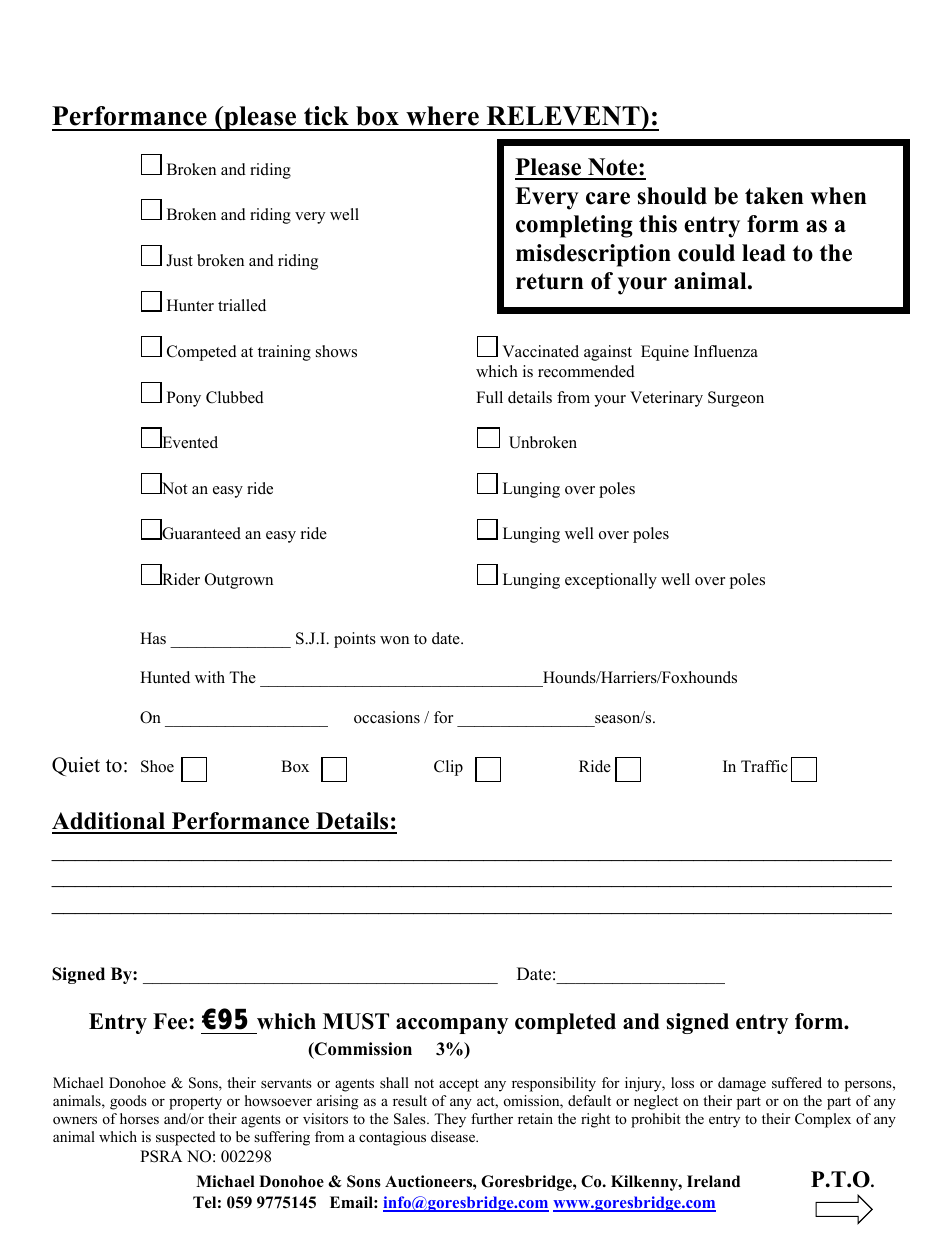 Image resolution: width=952 pixels, height=1233 pixels. What do you see at coordinates (774, 196) in the document?
I see `taken` at bounding box center [774, 196].
